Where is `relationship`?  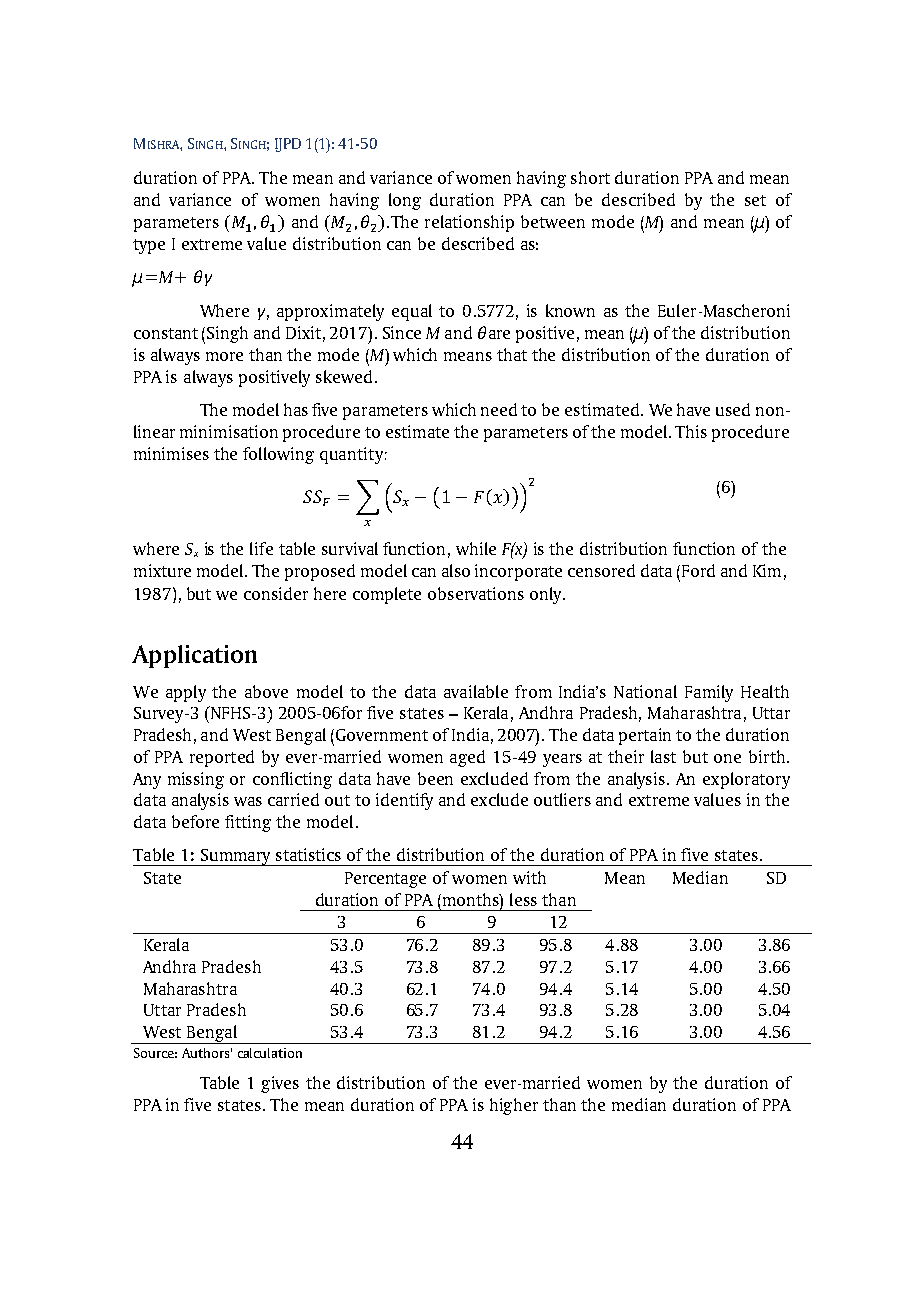
relationship is located at coordinates (469, 223).
